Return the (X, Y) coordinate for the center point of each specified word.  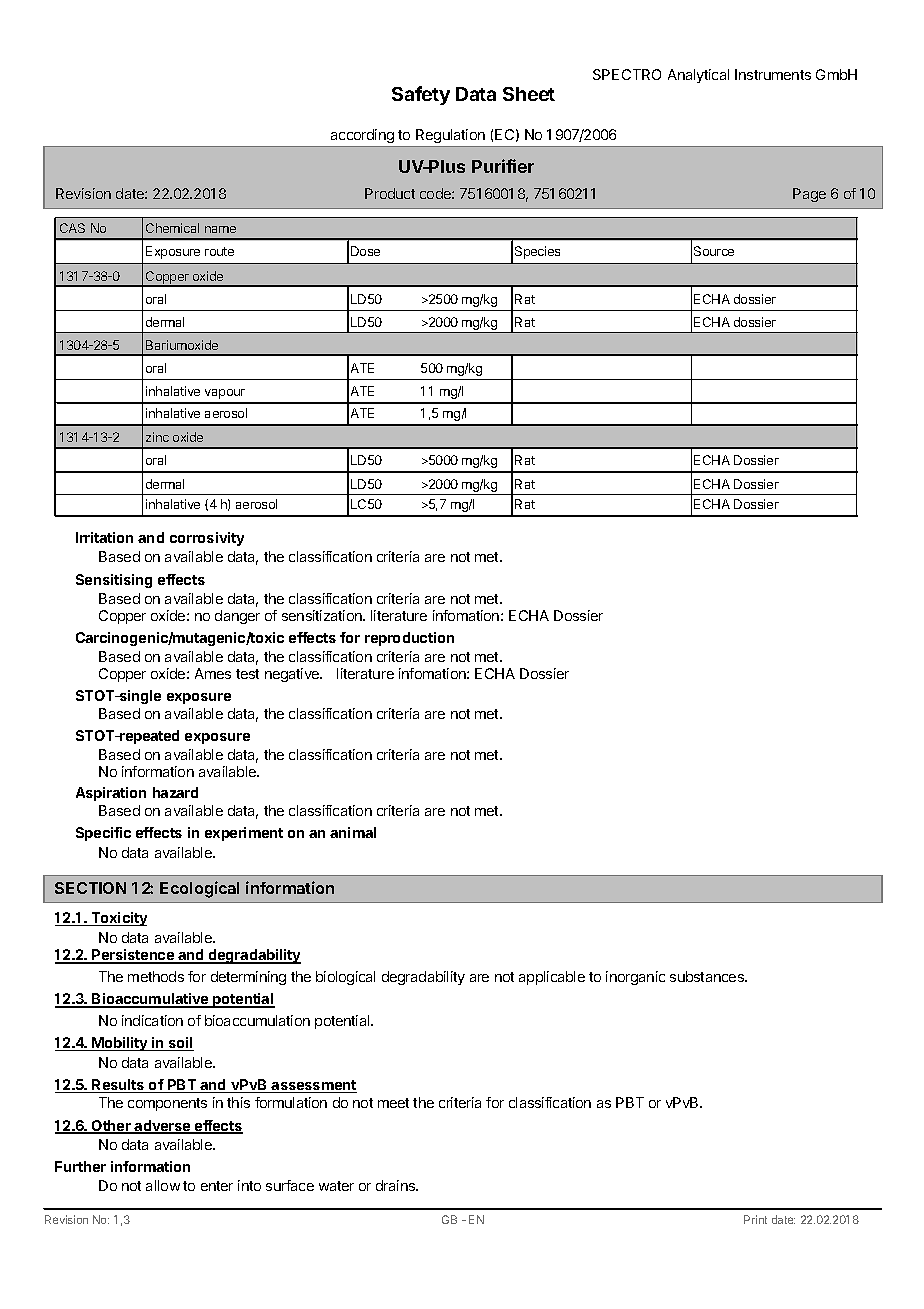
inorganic (635, 978)
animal (353, 832)
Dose (365, 251)
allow (163, 1185)
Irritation (104, 537)
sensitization (323, 615)
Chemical (172, 228)
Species (537, 252)
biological (345, 978)
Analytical (698, 76)
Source (714, 251)
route (219, 251)
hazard (175, 792)
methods (156, 976)
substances (708, 976)
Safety (421, 95)
